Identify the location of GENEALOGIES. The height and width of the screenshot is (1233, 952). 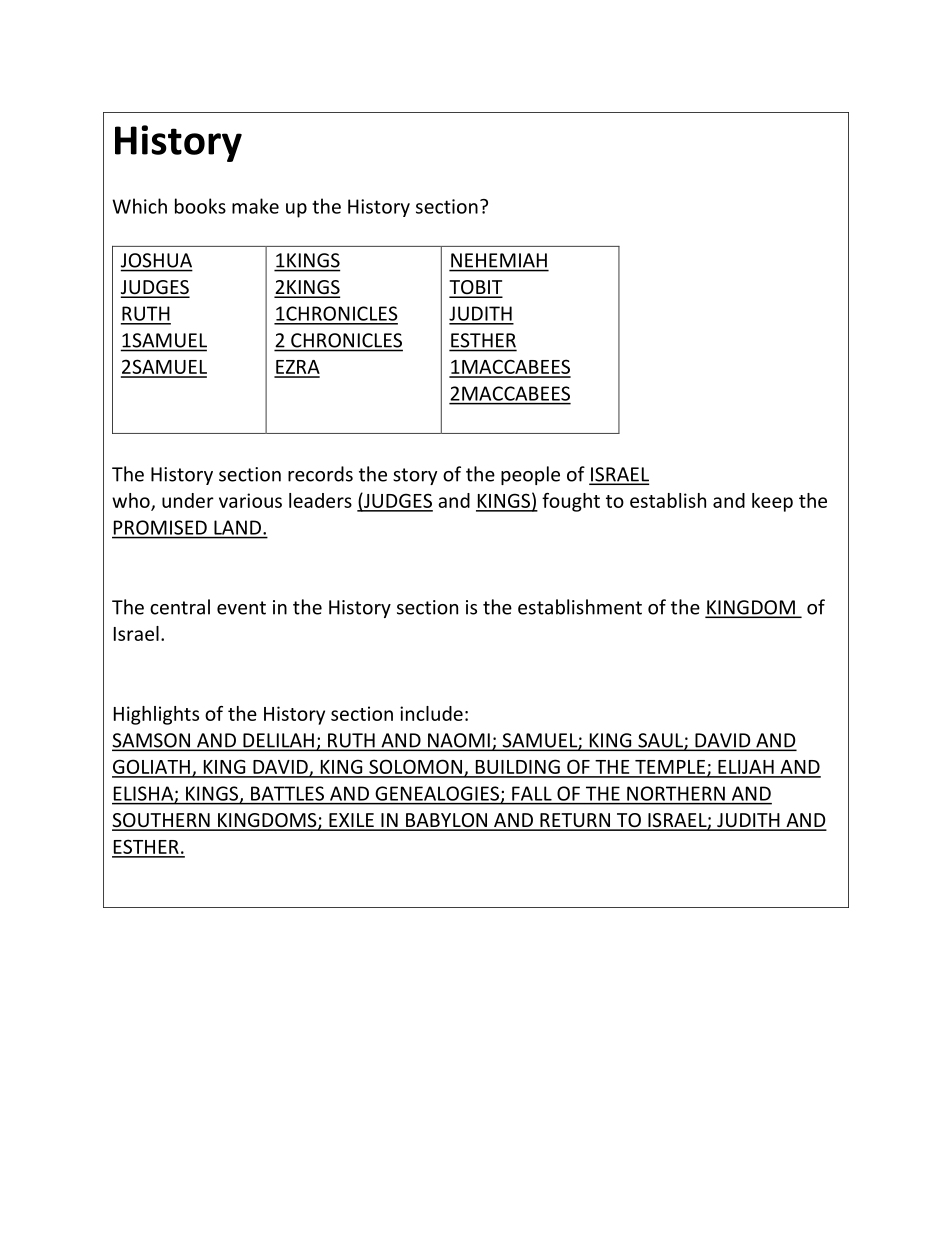
(439, 794).
